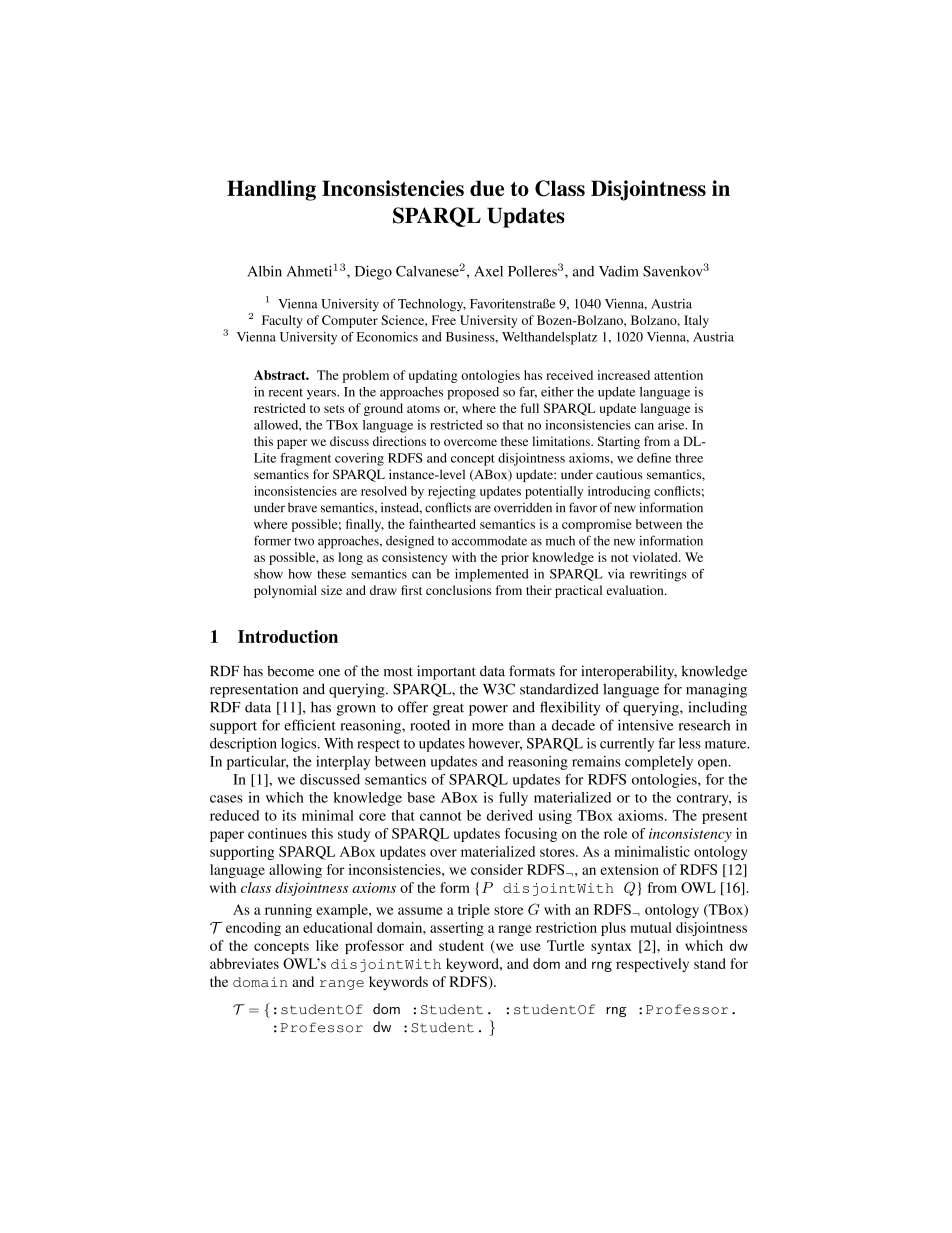  What do you see at coordinates (510, 815) in the image?
I see `derived` at bounding box center [510, 815].
